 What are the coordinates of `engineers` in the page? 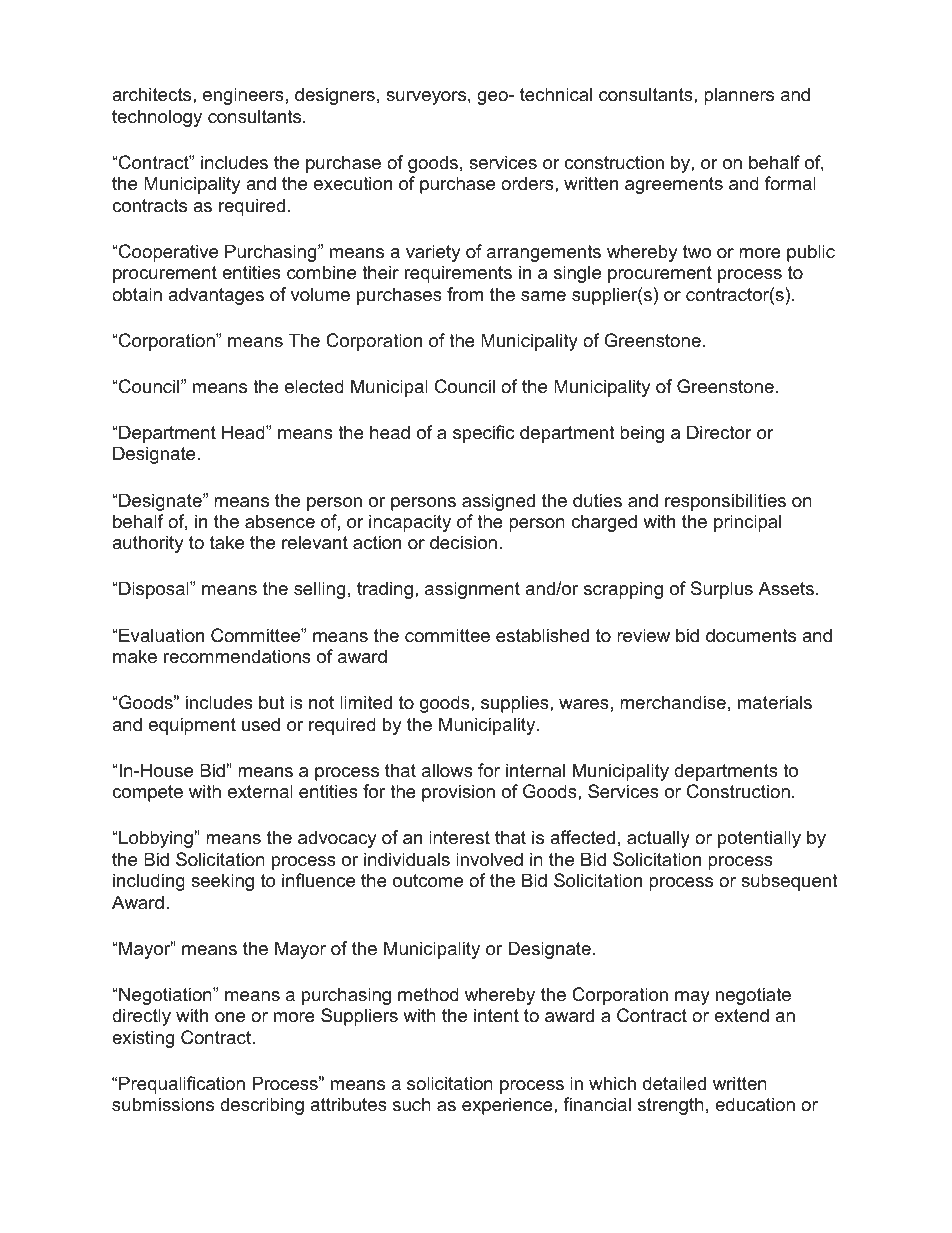 It's located at (243, 96).
